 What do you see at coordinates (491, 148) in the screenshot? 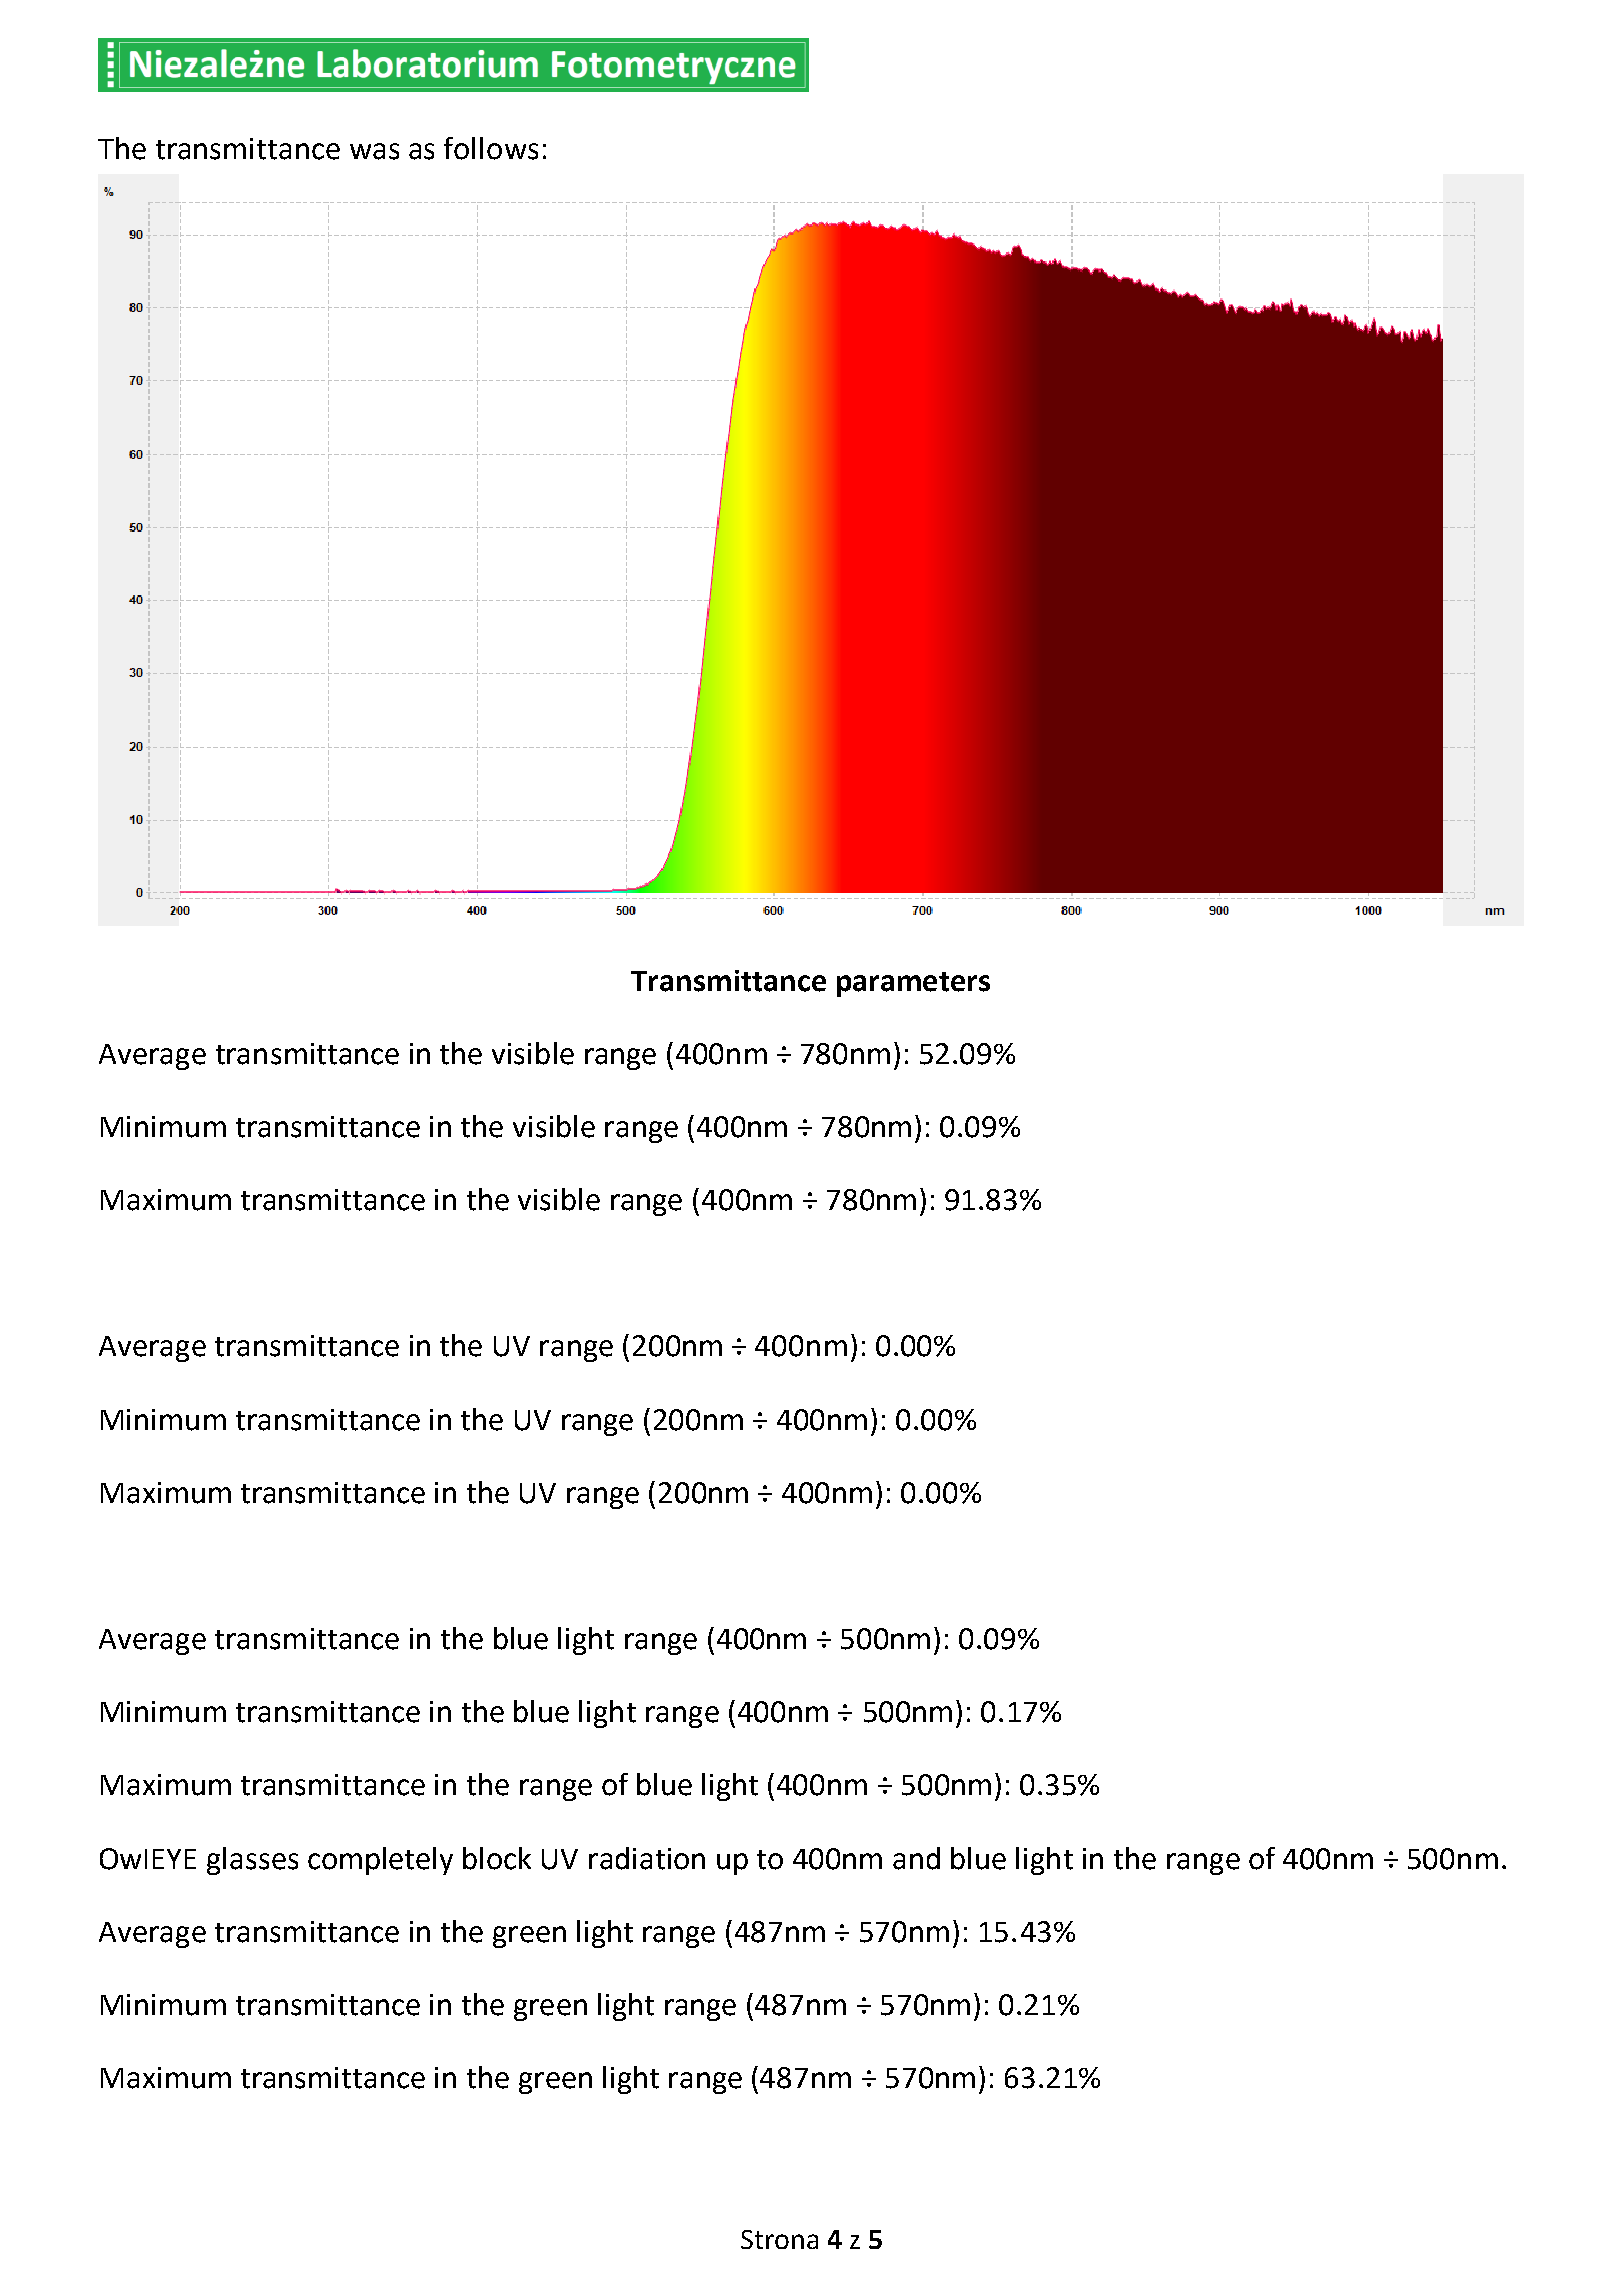
I see `follows` at bounding box center [491, 148].
